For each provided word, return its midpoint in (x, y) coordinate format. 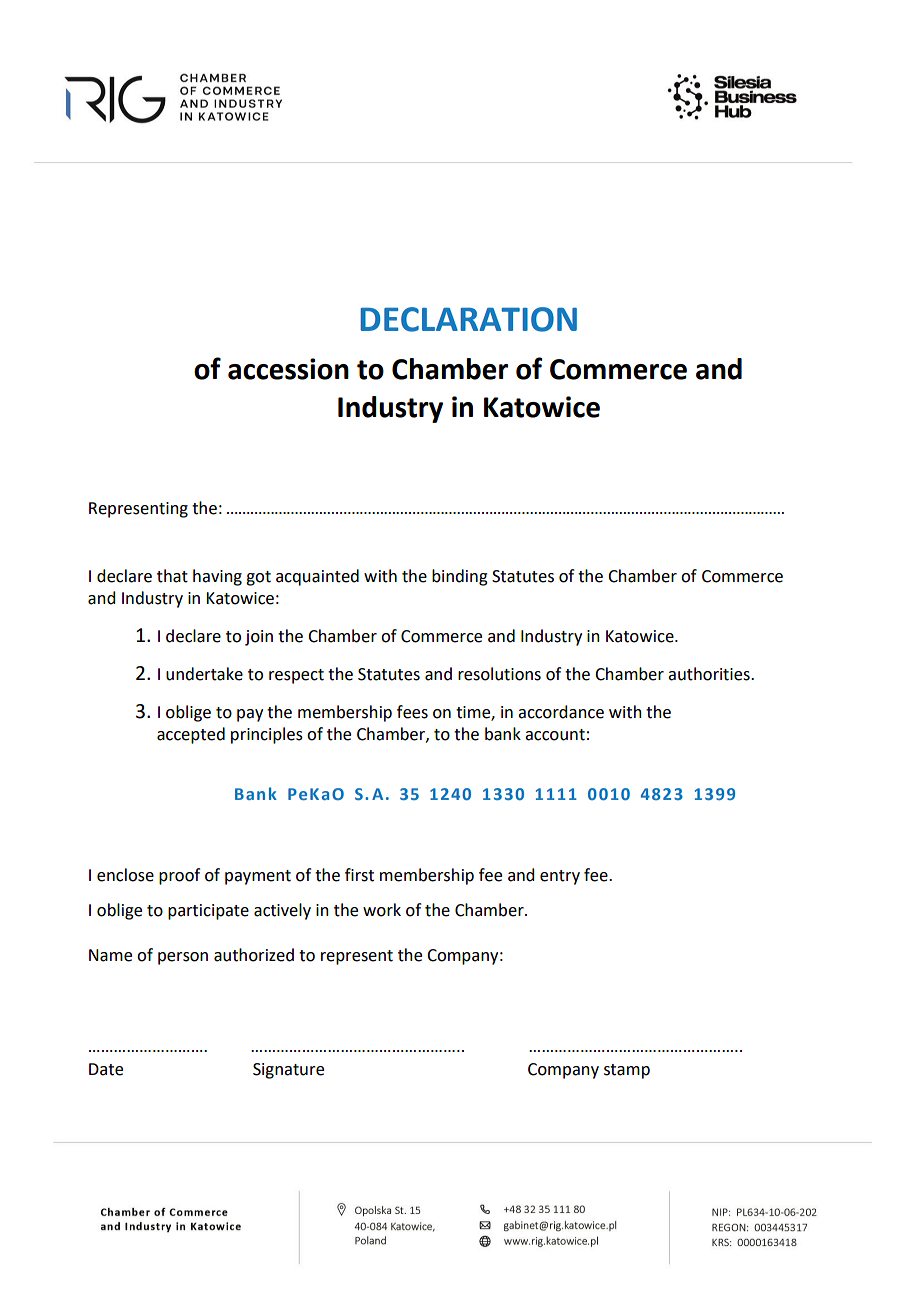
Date (106, 1069)
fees (412, 712)
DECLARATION (468, 319)
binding (460, 577)
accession (288, 369)
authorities (710, 674)
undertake (204, 674)
